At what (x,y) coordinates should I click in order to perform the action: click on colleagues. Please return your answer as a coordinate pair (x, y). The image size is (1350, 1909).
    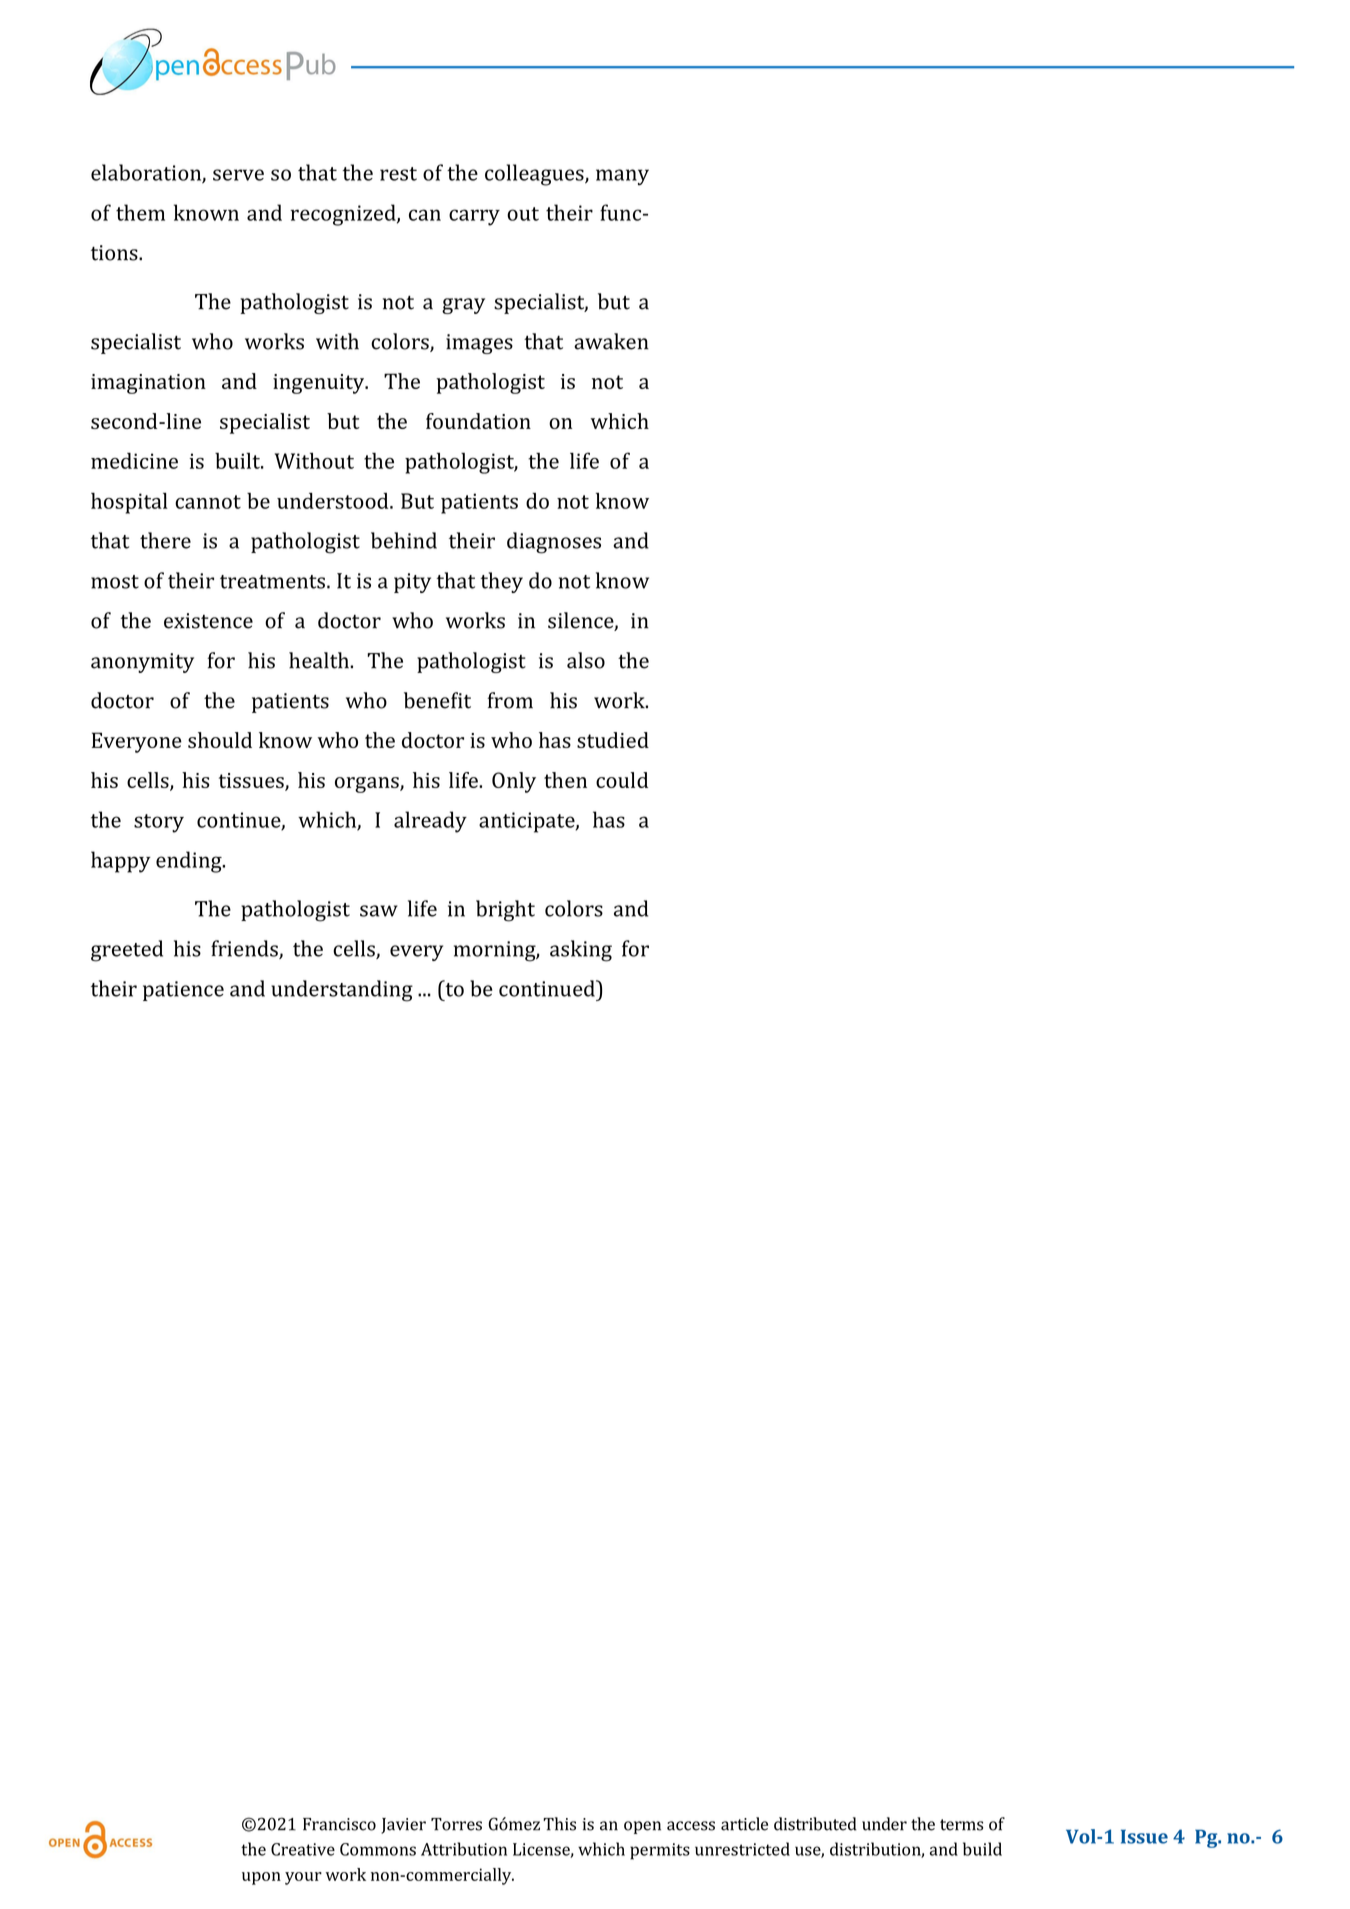
    Looking at the image, I should click on (535, 175).
